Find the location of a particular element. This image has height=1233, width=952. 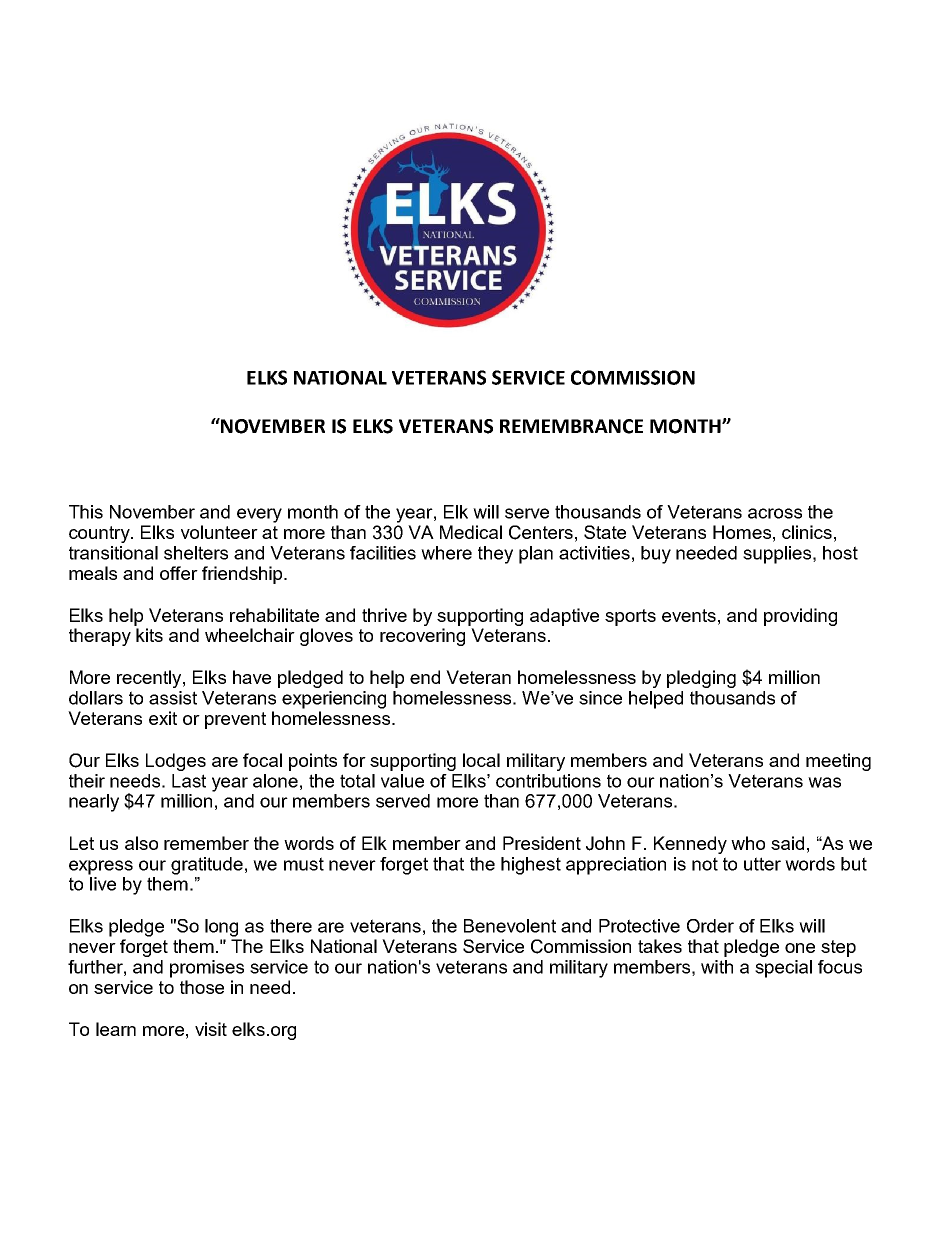

meeting is located at coordinates (838, 762).
